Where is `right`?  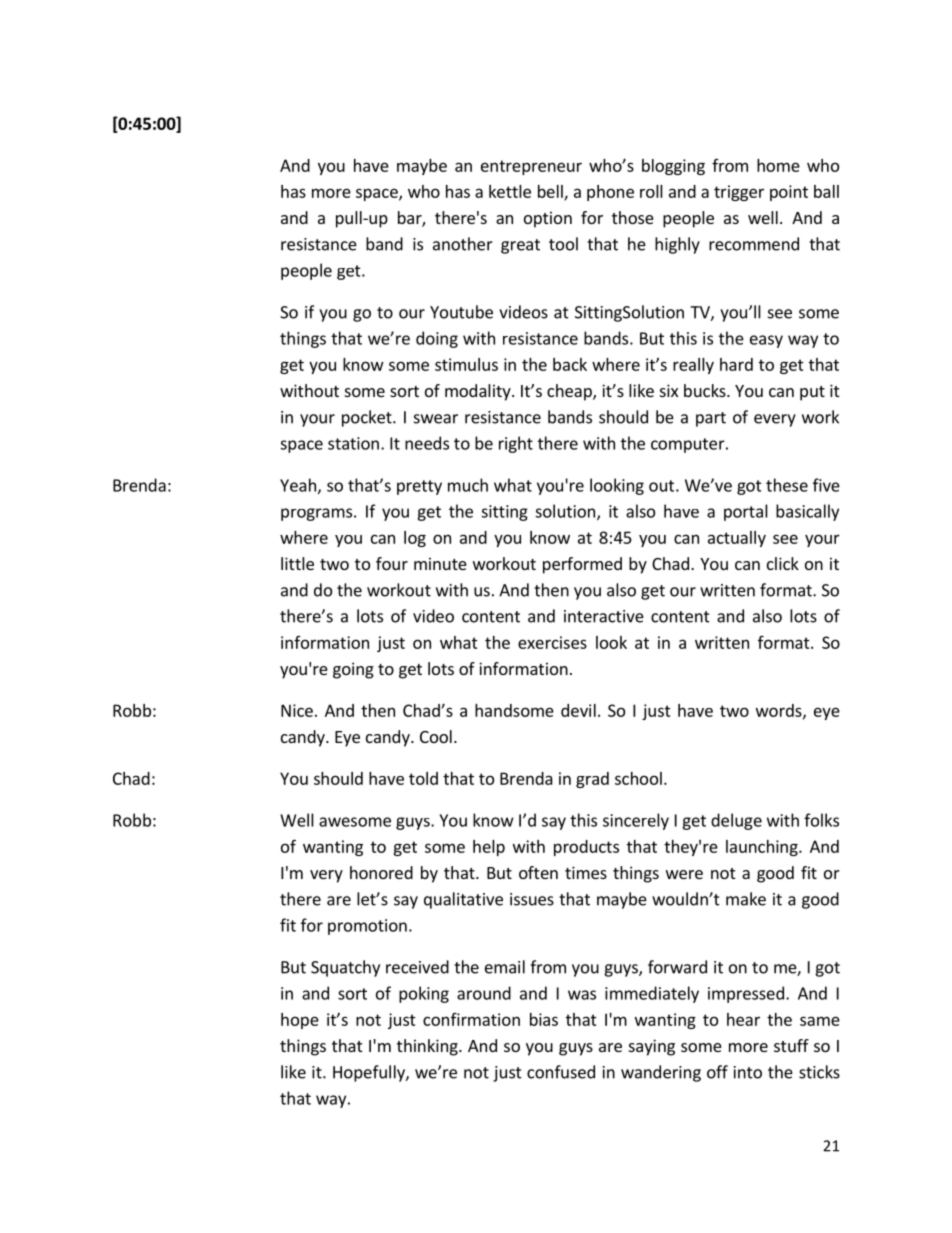
right is located at coordinates (516, 444).
